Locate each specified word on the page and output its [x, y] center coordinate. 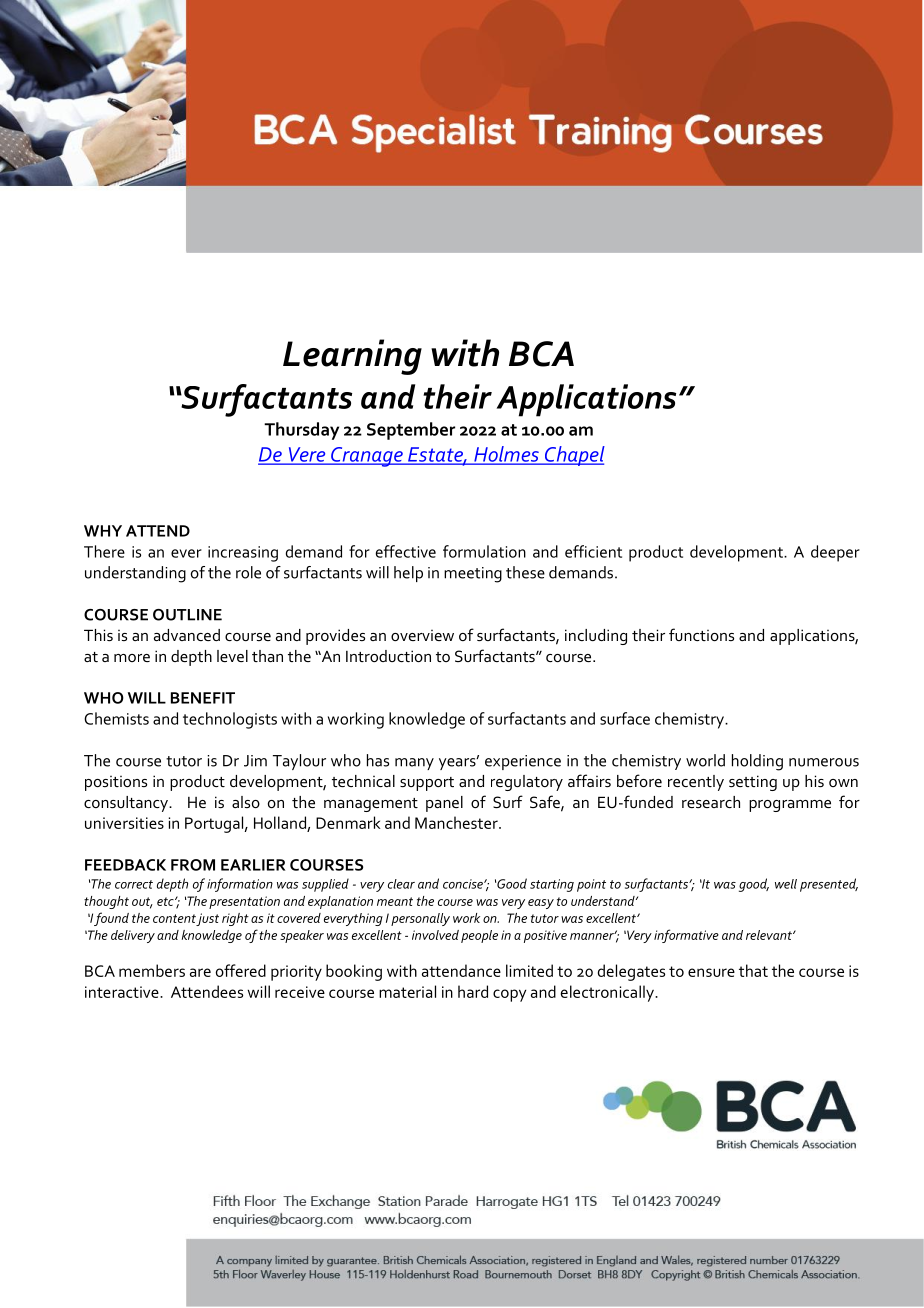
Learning [352, 357]
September [411, 431]
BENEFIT [203, 698]
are [200, 972]
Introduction [388, 656]
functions [701, 634]
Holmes [506, 455]
